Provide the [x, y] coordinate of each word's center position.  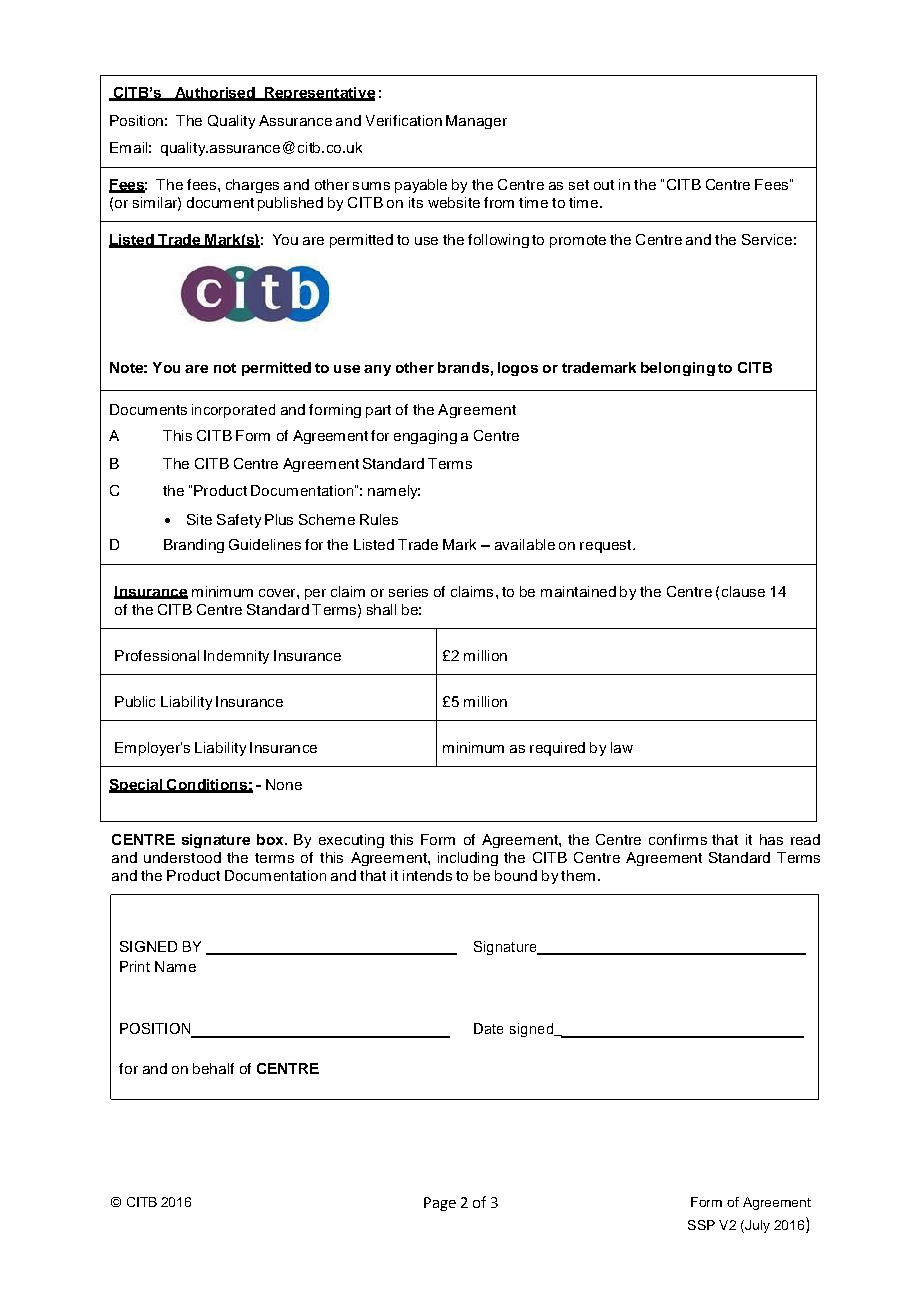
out [604, 185]
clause [743, 591]
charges [252, 186]
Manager [476, 122]
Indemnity [236, 657]
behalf [213, 1068]
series [408, 591]
